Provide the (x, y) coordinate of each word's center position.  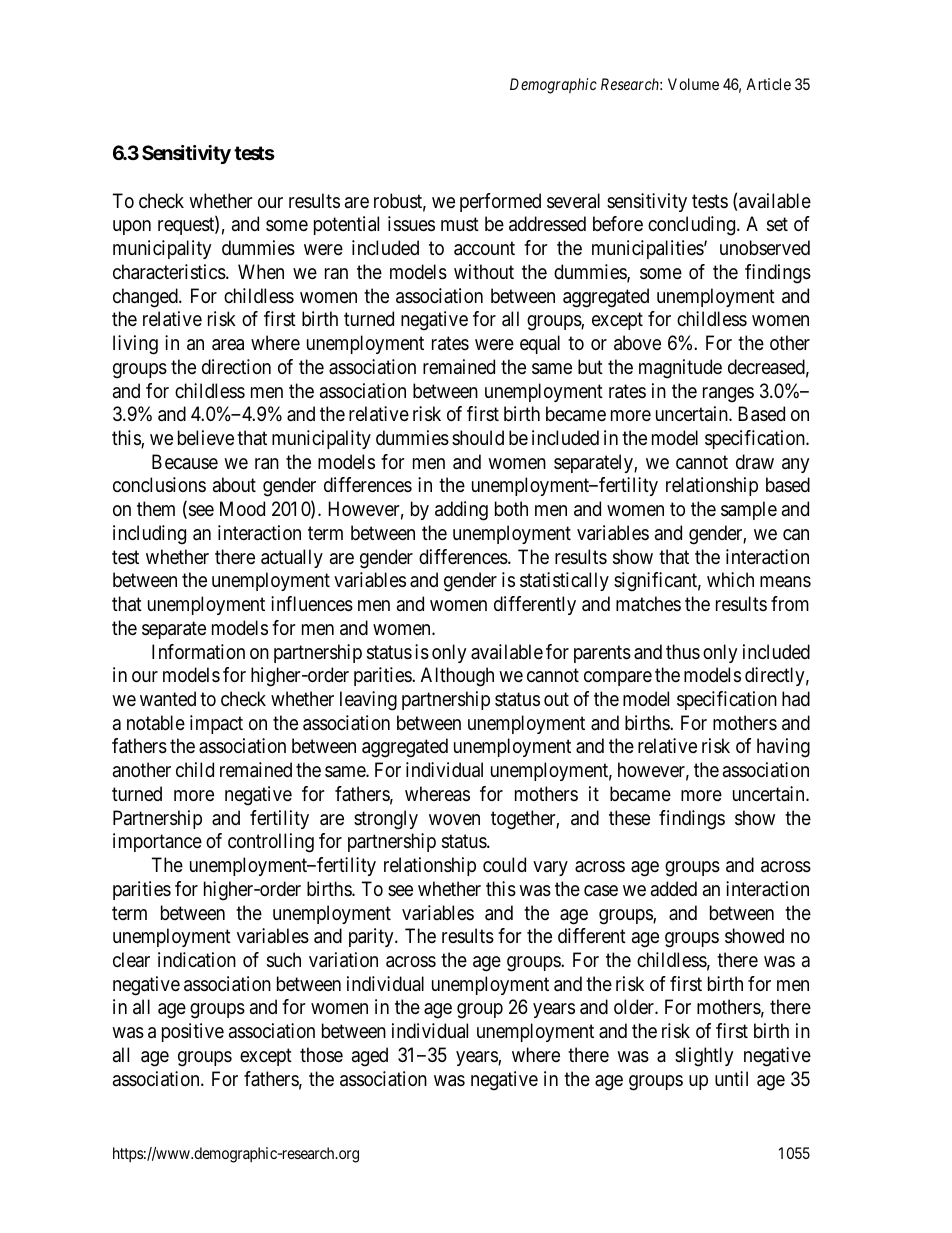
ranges (728, 395)
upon (132, 227)
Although (457, 677)
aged (370, 1057)
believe (206, 437)
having (783, 748)
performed (500, 202)
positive (193, 1032)
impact (216, 724)
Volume (693, 84)
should (478, 437)
